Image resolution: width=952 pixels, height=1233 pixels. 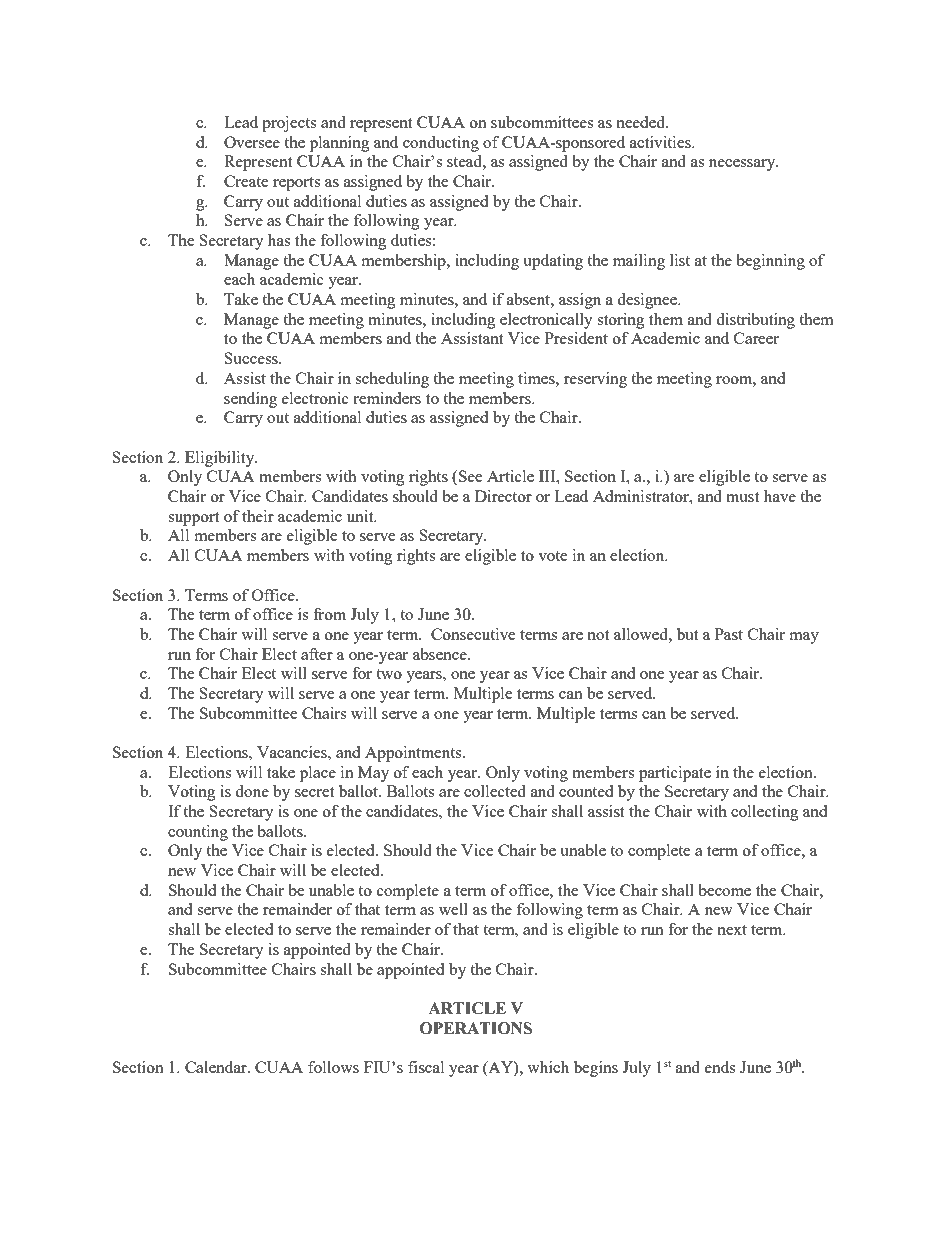 I want to click on follows, so click(x=333, y=1067).
